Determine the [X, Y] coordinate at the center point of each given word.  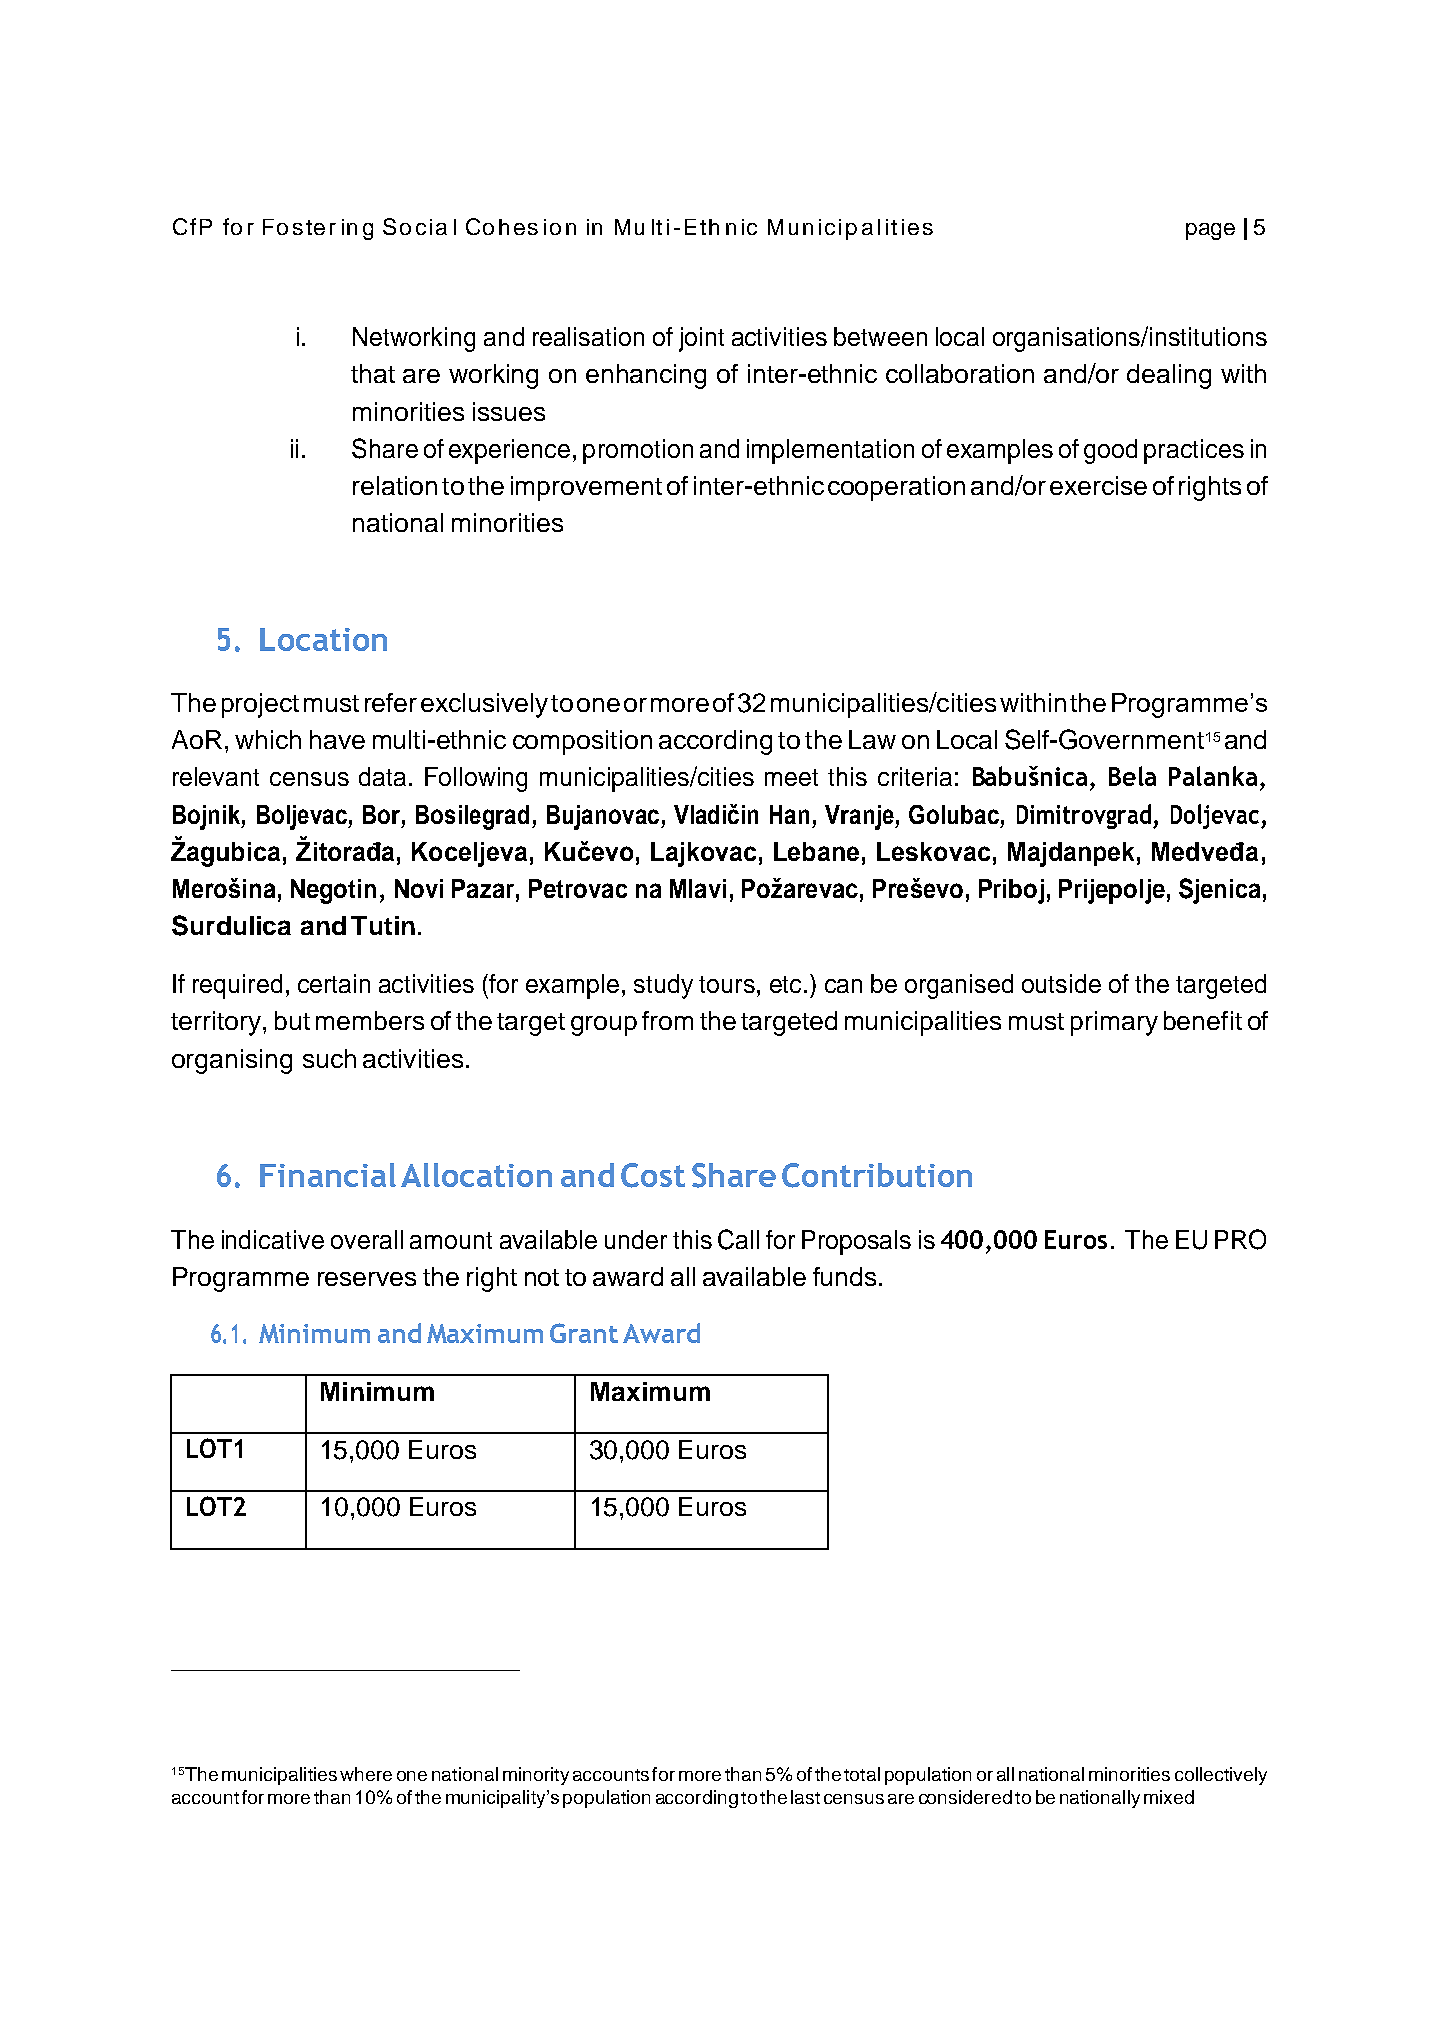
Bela [1132, 776]
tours [727, 984]
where [366, 1774]
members [370, 1020]
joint [701, 339]
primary [1114, 1023]
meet [791, 777]
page [1210, 231]
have [337, 739]
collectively [1221, 1776]
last [805, 1797]
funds [844, 1276]
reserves [367, 1279]
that [373, 373]
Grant [584, 1333]
